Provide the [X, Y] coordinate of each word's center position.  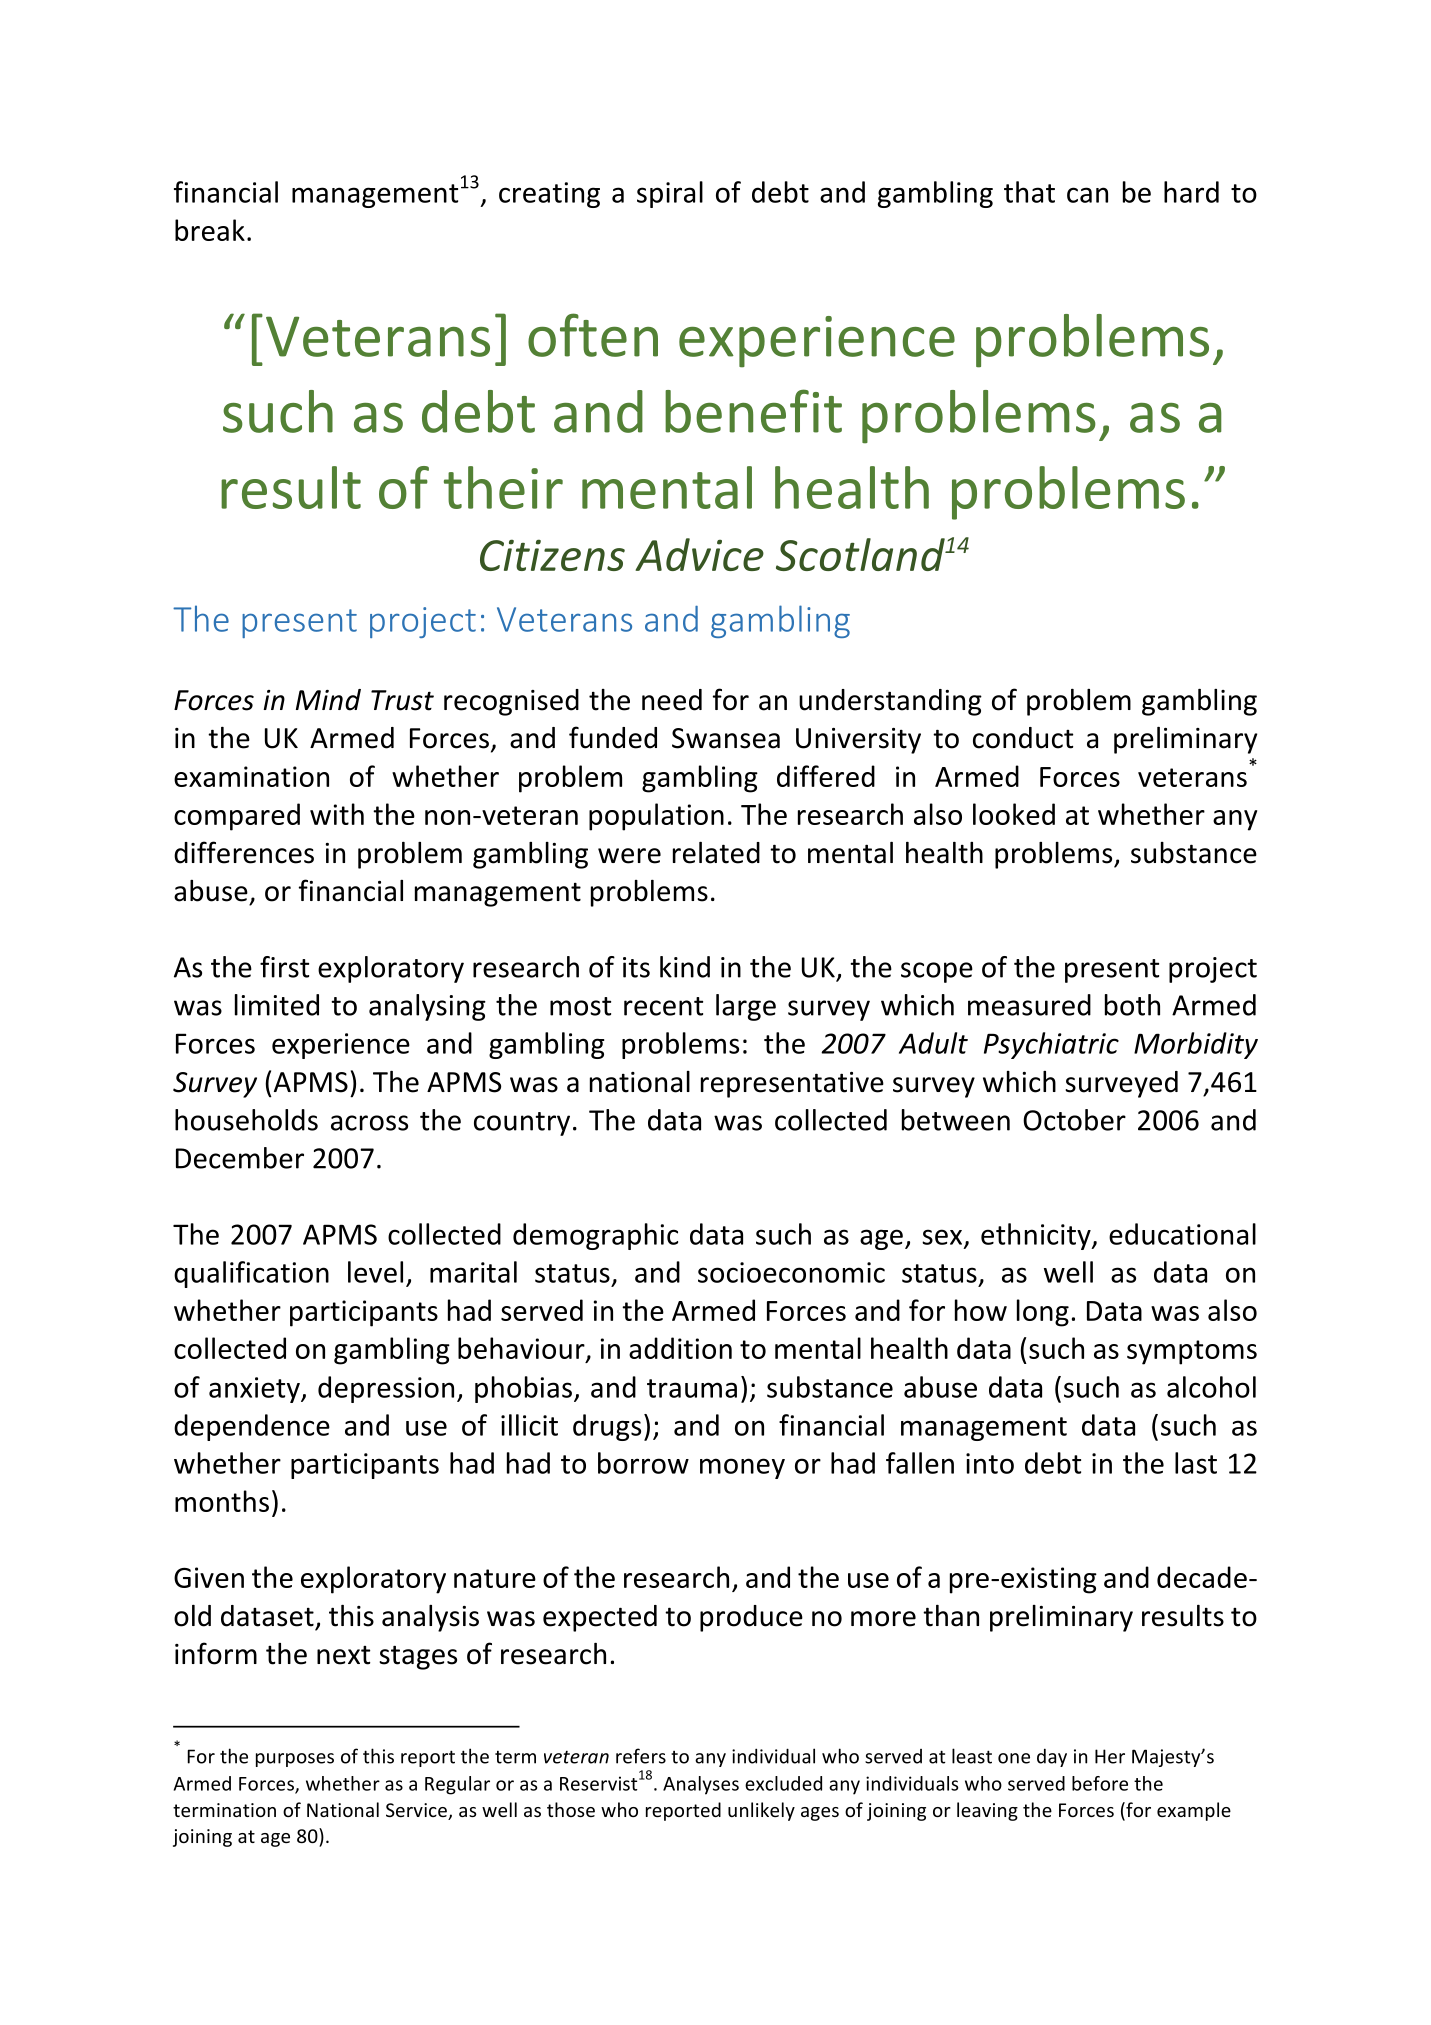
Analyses [701, 1785]
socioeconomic [791, 1272]
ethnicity [1037, 1236]
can [1087, 195]
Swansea [726, 738]
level [375, 1272]
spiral [670, 194]
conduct [1023, 738]
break [210, 230]
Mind [328, 700]
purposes [295, 1760]
